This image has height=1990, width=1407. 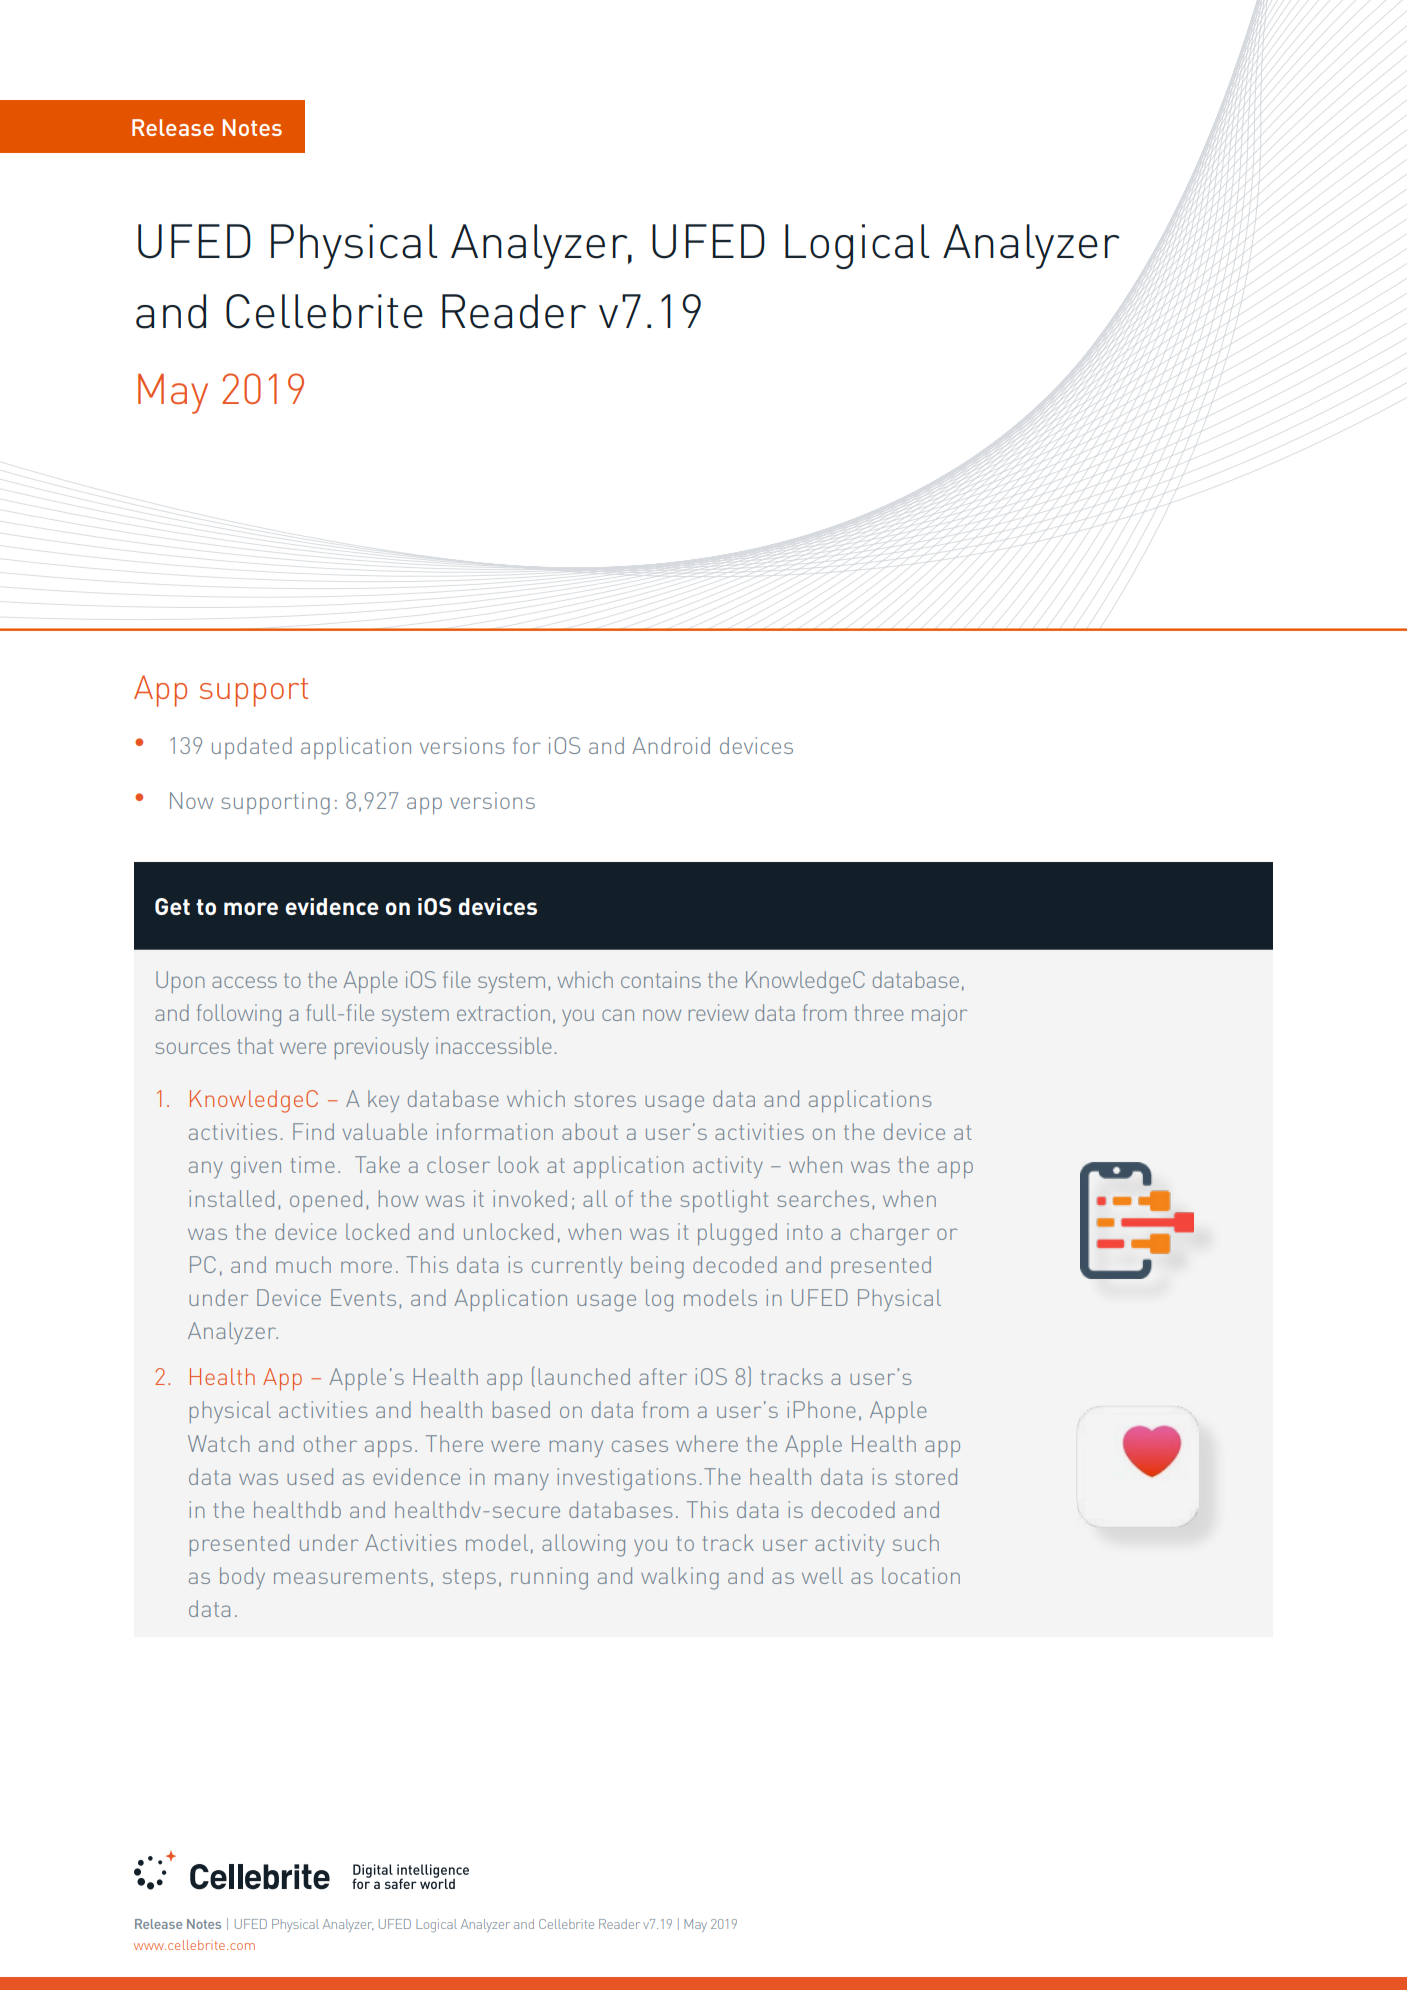 I want to click on after, so click(x=663, y=1376).
